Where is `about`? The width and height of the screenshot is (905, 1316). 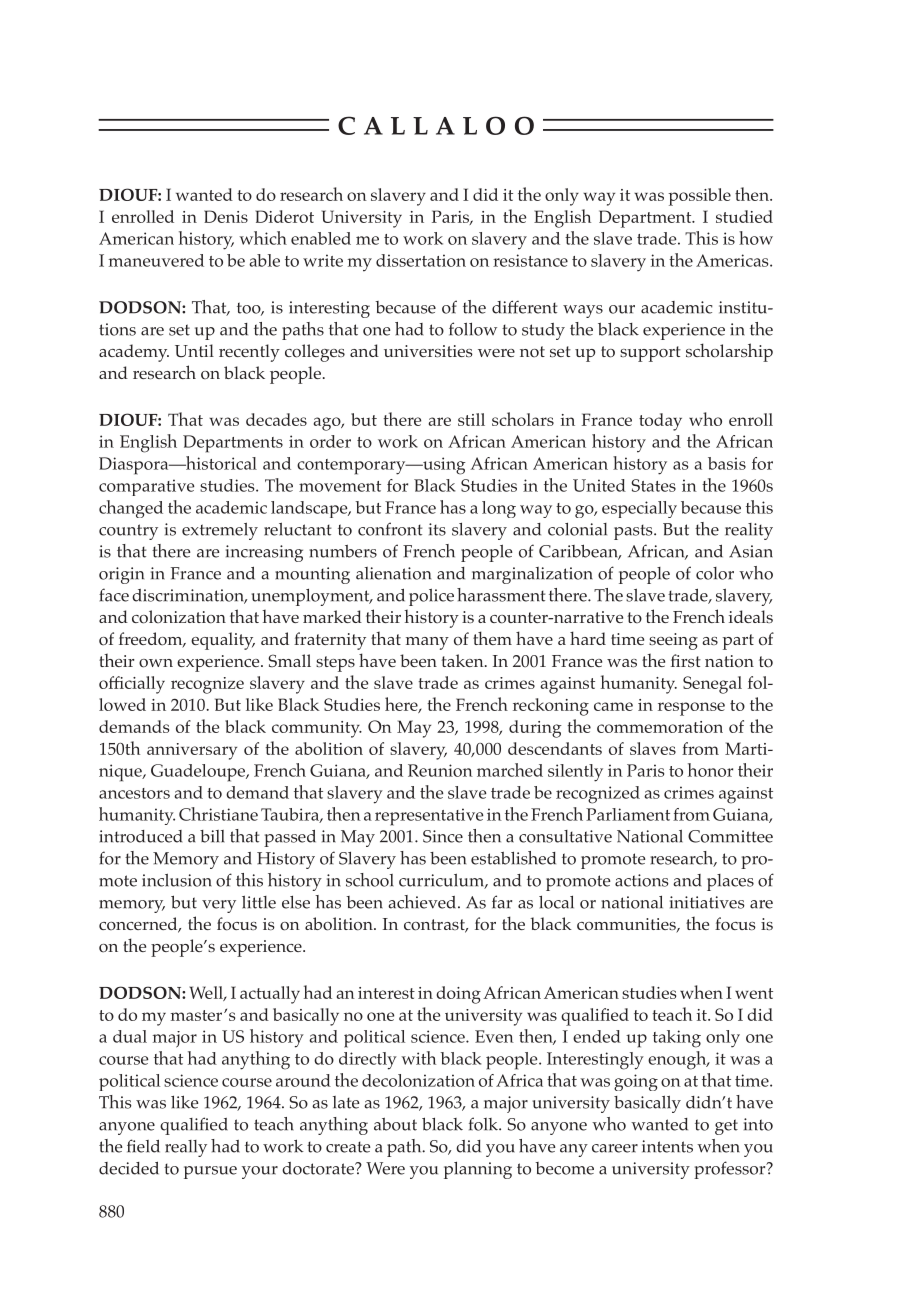 about is located at coordinates (395, 1124).
